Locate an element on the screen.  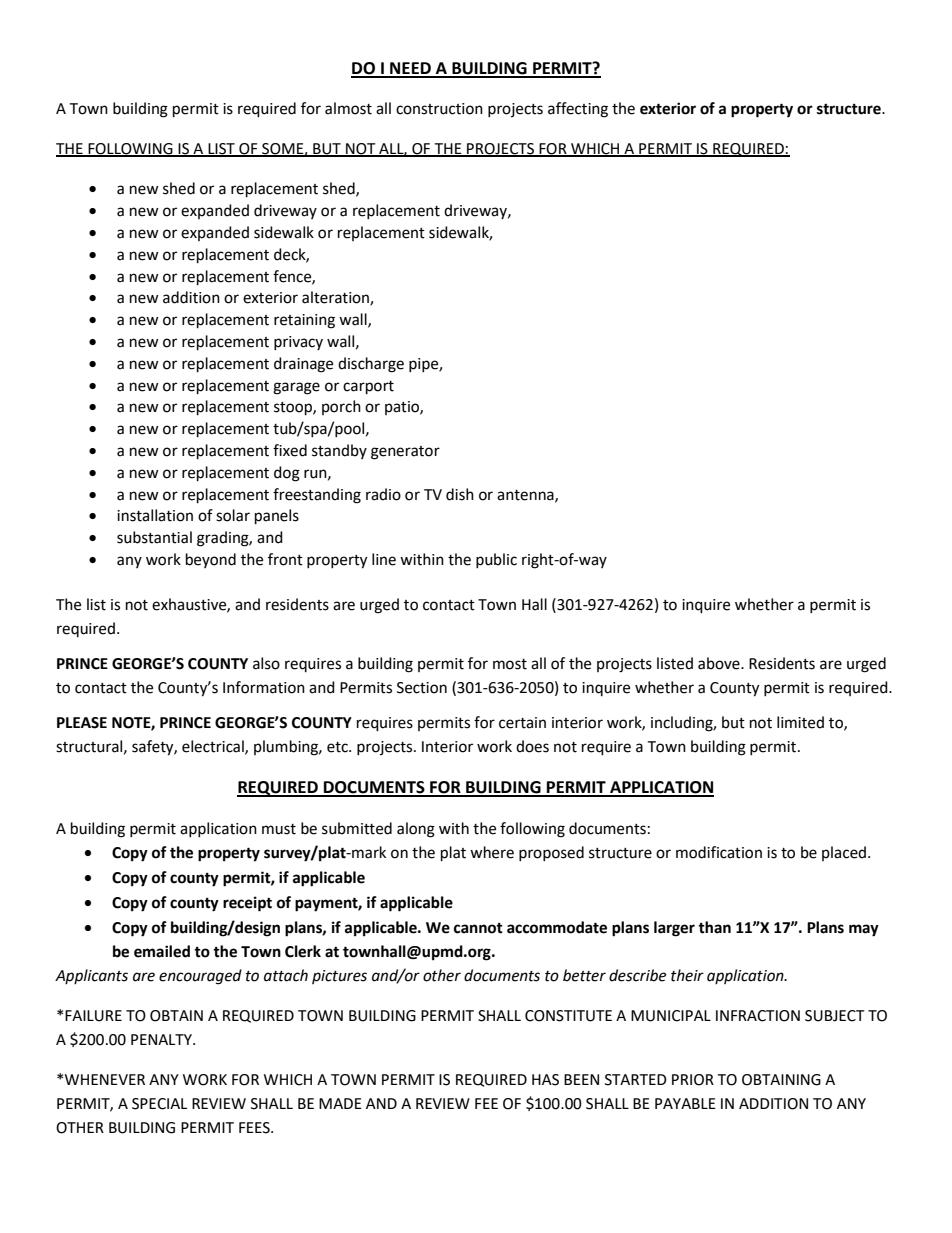
construction is located at coordinates (439, 109).
